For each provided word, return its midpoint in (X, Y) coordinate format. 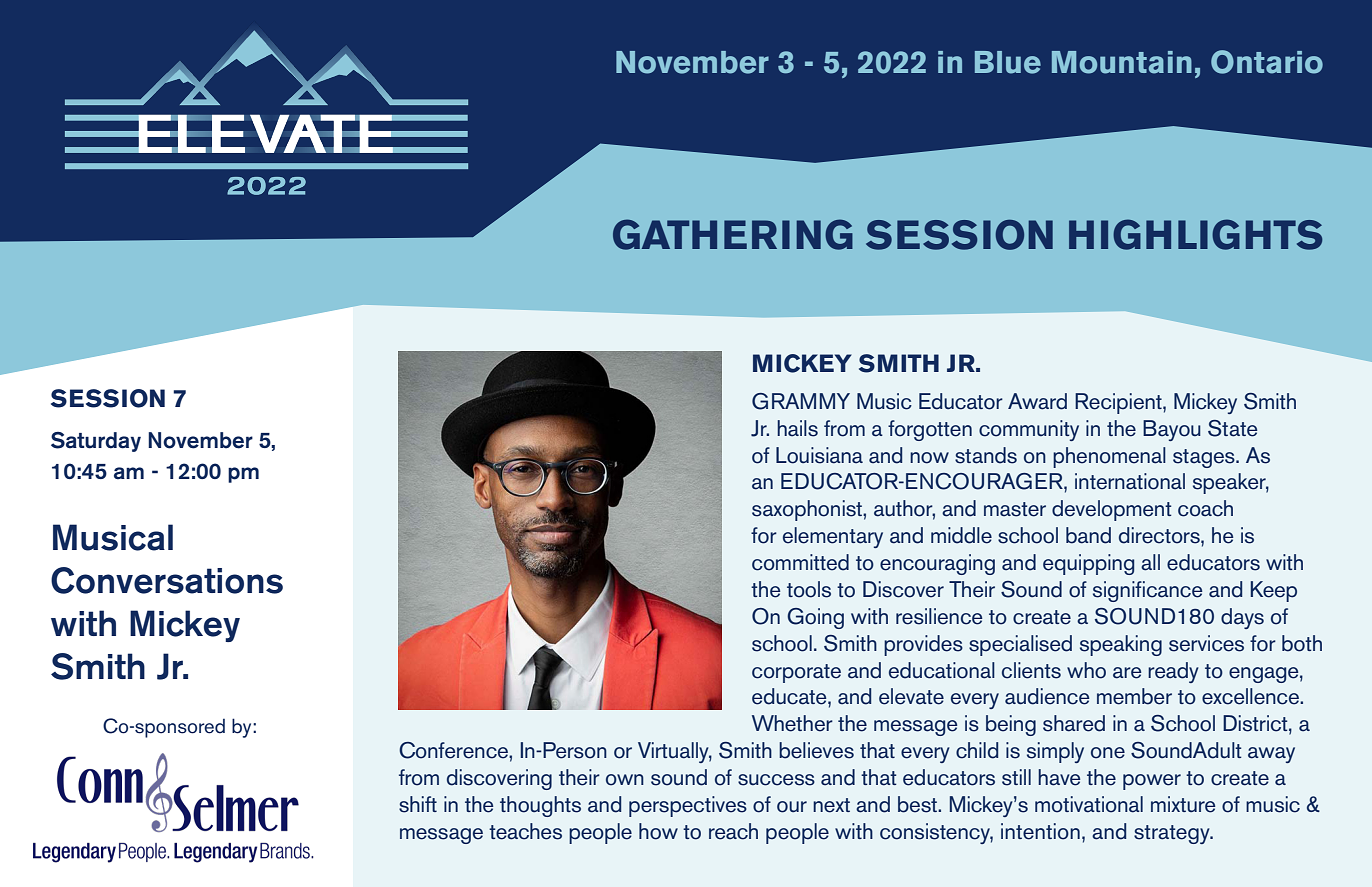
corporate (796, 673)
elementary (833, 537)
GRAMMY (801, 401)
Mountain (1122, 62)
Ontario (1267, 62)
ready (1173, 672)
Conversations (167, 580)
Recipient (1119, 403)
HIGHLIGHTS (1195, 234)
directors (1160, 535)
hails (797, 428)
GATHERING (733, 234)
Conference (454, 750)
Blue (1008, 62)
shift (418, 804)
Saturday (96, 442)
